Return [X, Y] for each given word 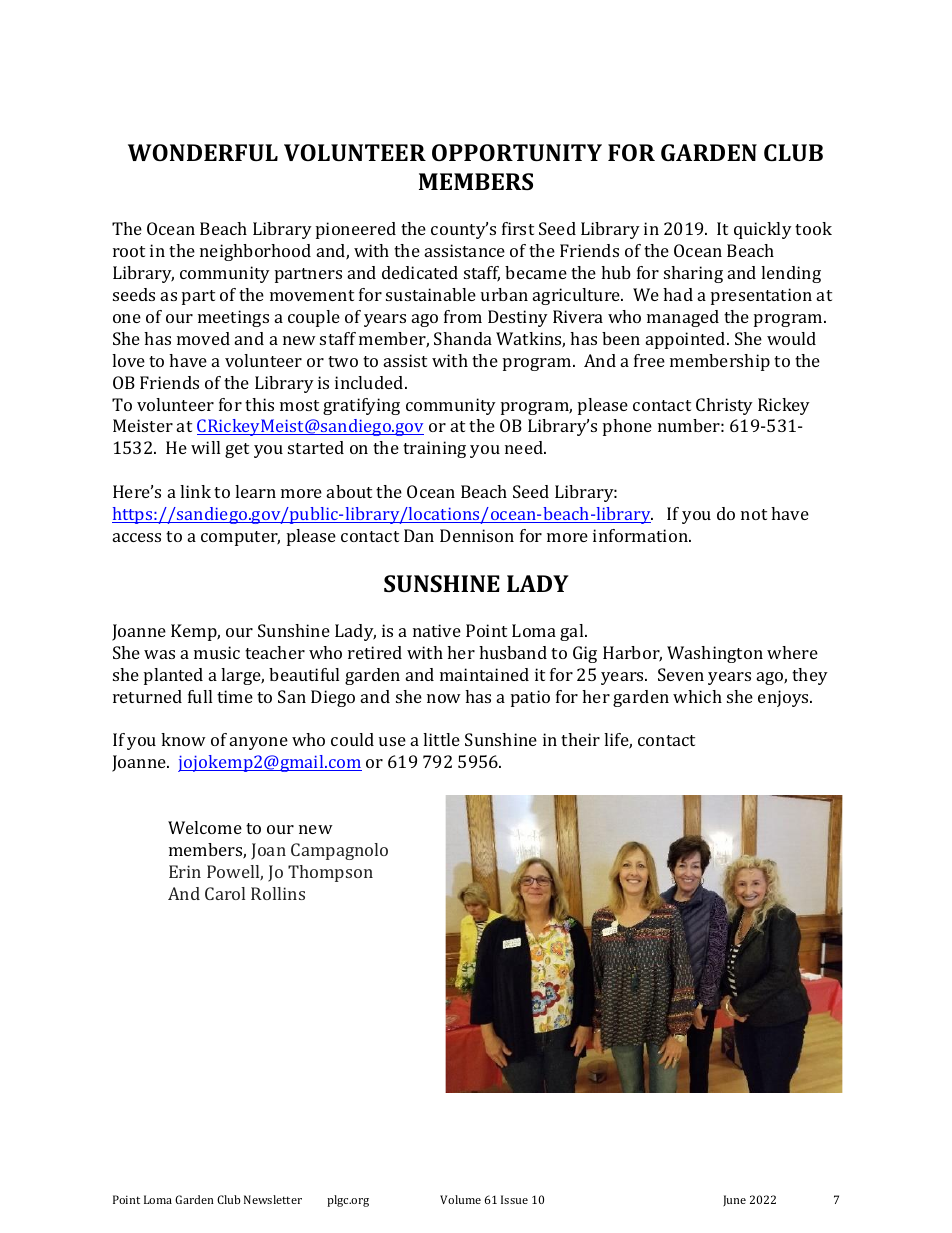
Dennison [477, 535]
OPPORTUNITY [517, 152]
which [697, 696]
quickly [763, 230]
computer [240, 538]
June [734, 1201]
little [441, 739]
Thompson [330, 873]
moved [203, 338]
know [183, 739]
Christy [724, 406]
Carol [225, 893]
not [754, 514]
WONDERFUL [203, 152]
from [463, 316]
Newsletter [273, 1199]
